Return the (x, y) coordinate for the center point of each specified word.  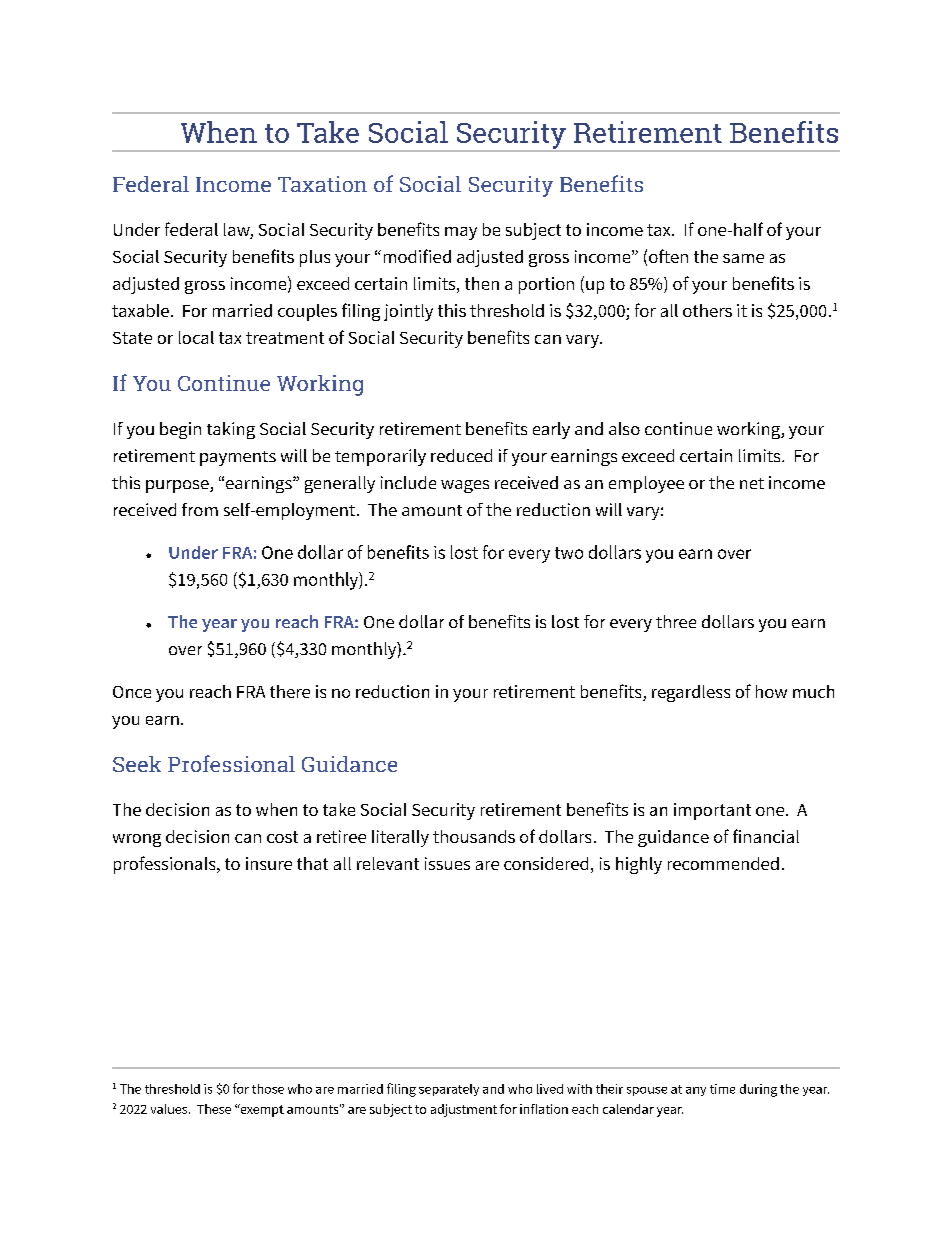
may (461, 233)
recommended (723, 863)
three (676, 621)
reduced (461, 455)
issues (447, 863)
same (743, 258)
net (752, 483)
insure (269, 863)
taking (231, 430)
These (214, 1109)
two (569, 553)
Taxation (322, 184)
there (290, 691)
